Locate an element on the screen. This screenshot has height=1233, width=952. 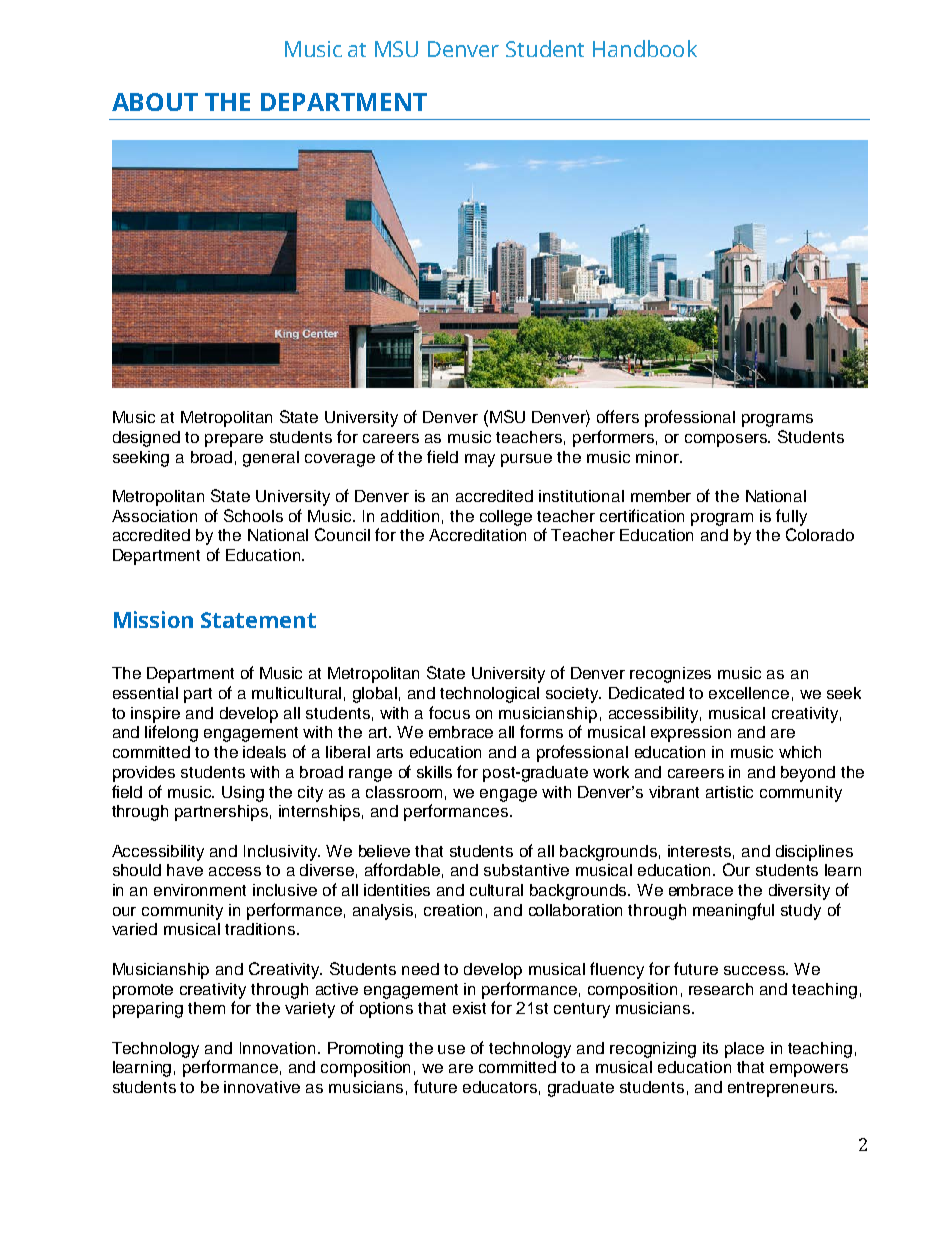
innovative is located at coordinates (262, 1087).
